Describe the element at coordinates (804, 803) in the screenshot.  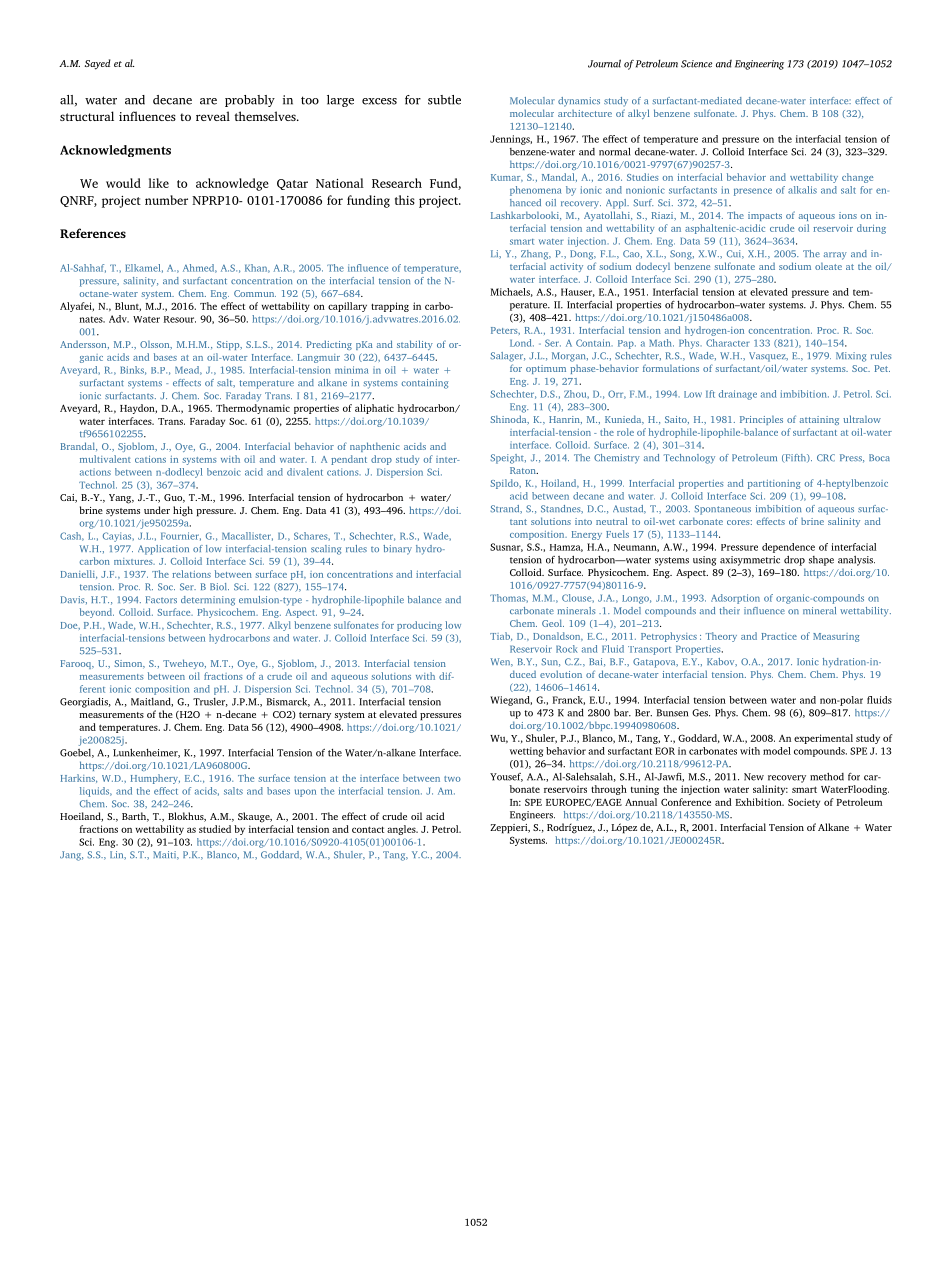
I see `Society` at that location.
